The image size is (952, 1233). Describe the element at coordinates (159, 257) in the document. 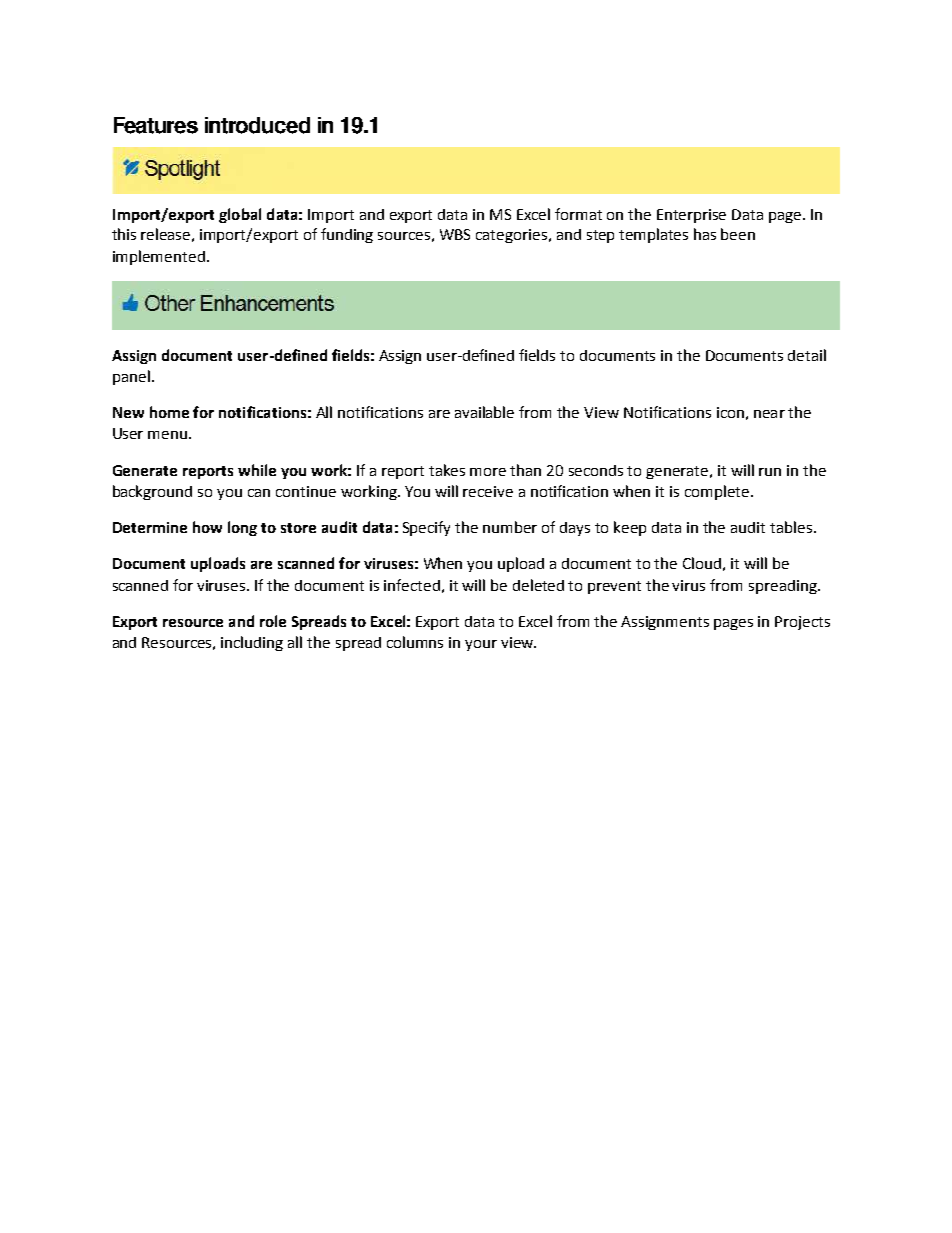

I see `implemented` at that location.
